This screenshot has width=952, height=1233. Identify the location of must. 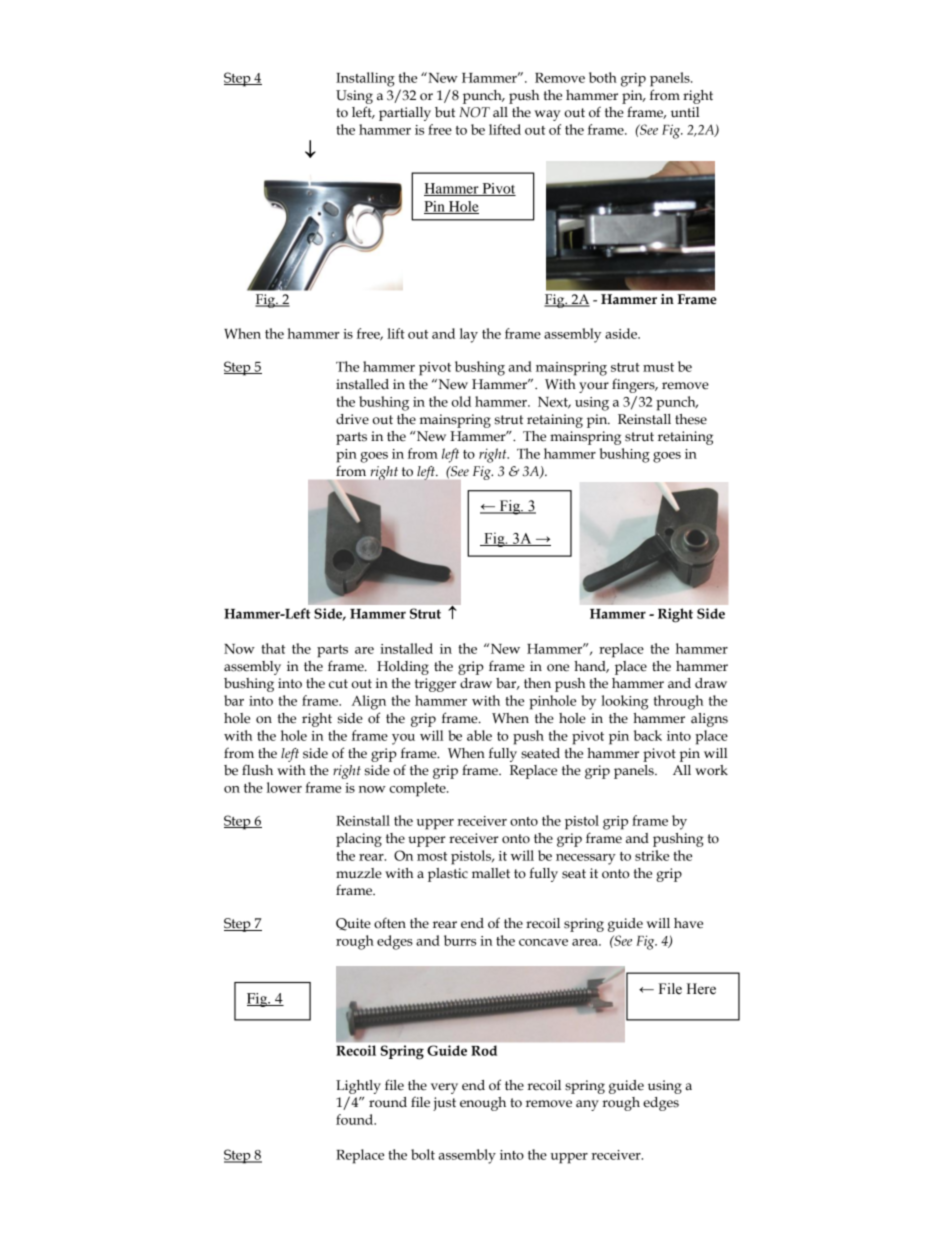
(658, 367).
